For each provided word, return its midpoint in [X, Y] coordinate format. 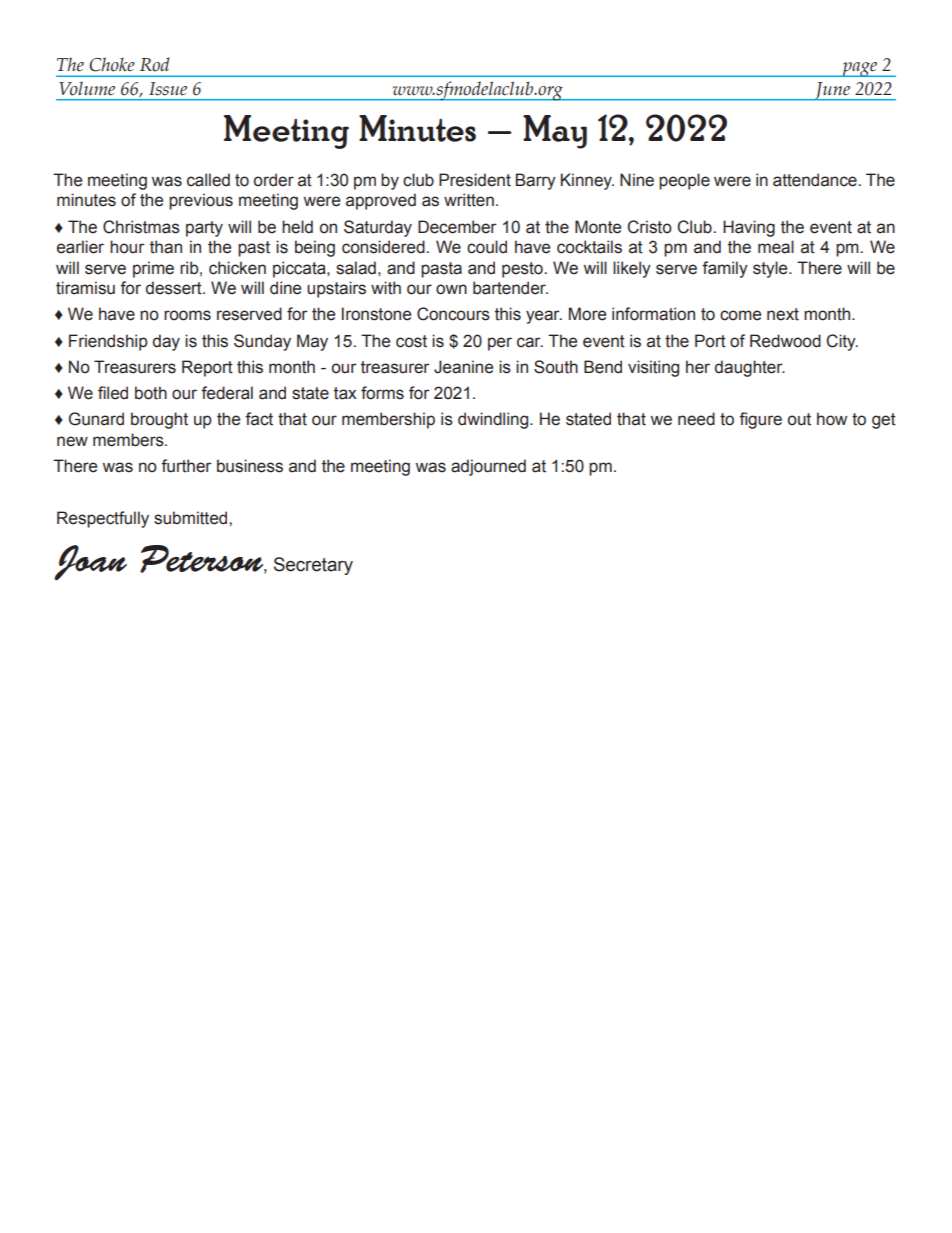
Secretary [313, 566]
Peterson [203, 559]
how [832, 419]
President [475, 180]
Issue [168, 89]
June [832, 91]
